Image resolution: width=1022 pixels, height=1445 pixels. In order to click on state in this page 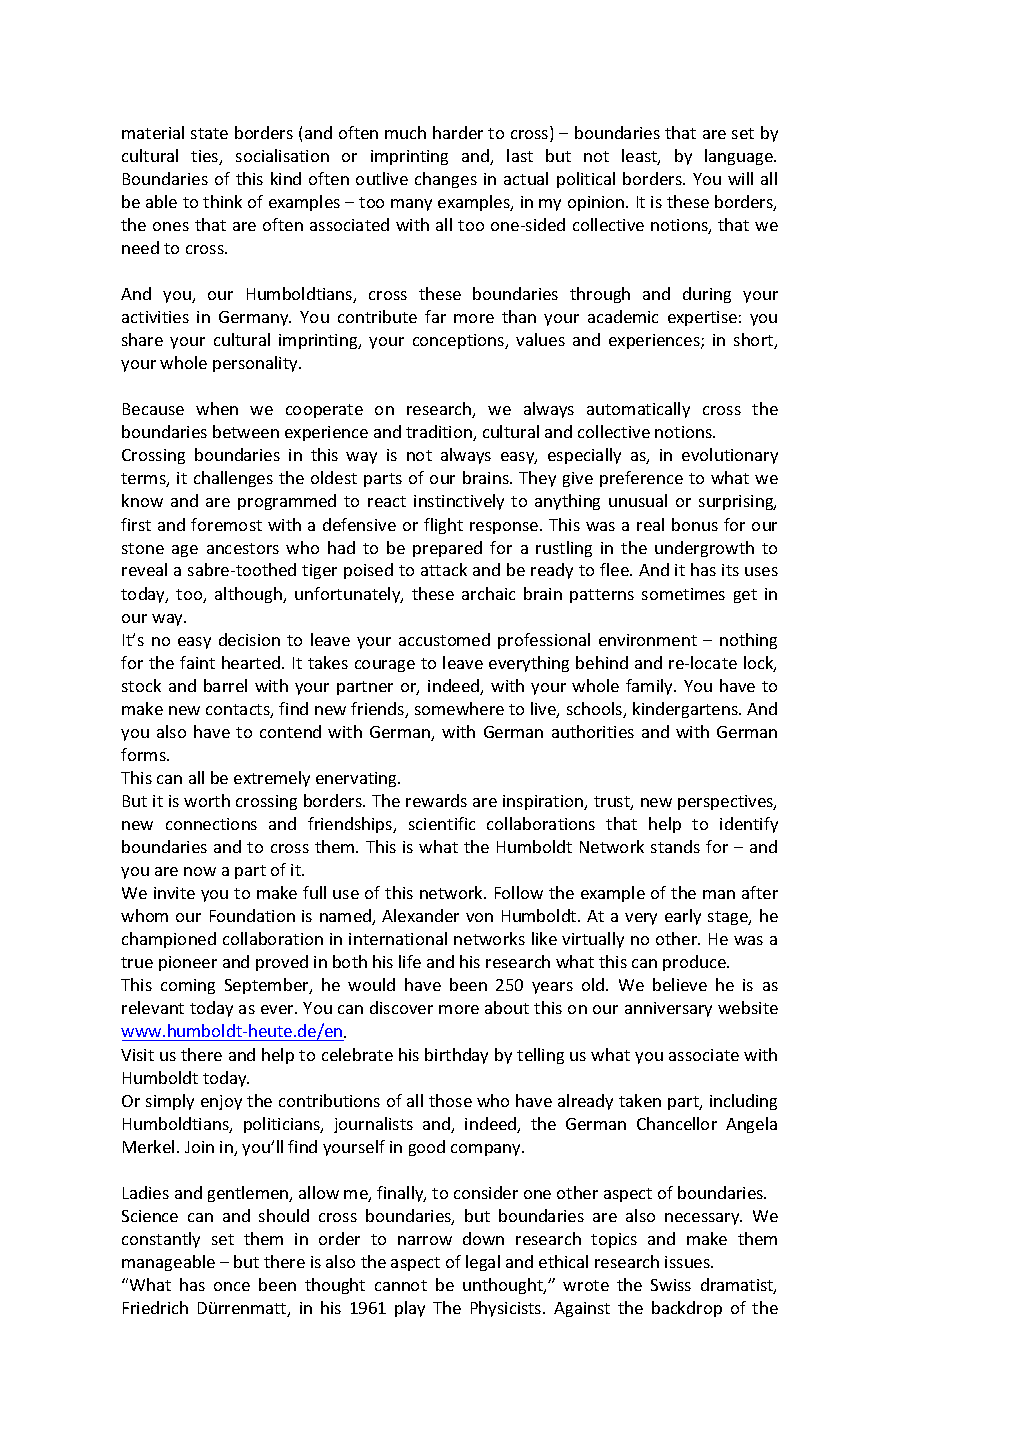, I will do `click(209, 133)`.
